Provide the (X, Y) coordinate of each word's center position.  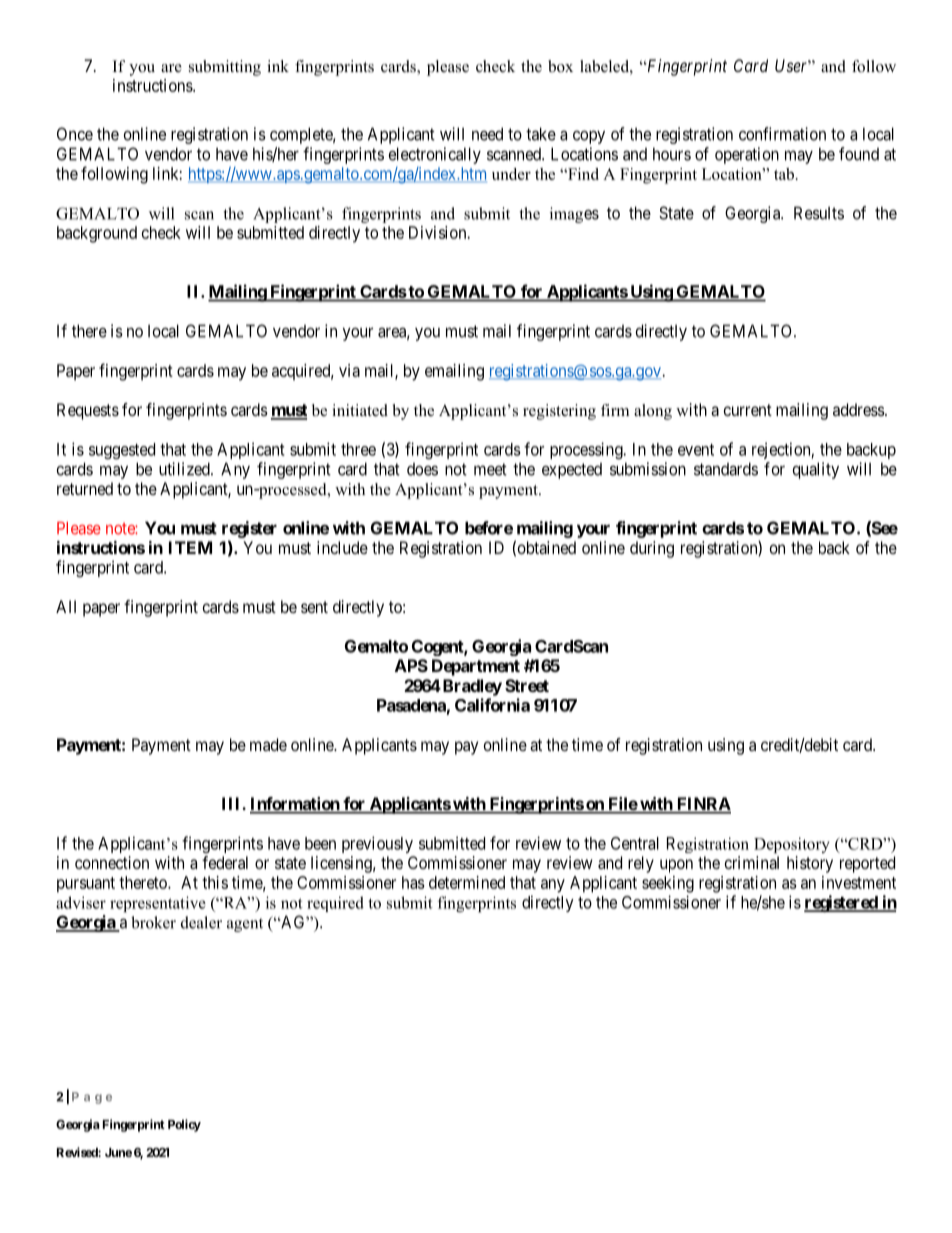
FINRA (702, 805)
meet (490, 469)
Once (75, 134)
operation (747, 155)
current (748, 410)
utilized (185, 469)
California (492, 705)
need (487, 134)
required (335, 904)
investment (859, 882)
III (232, 803)
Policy (184, 1125)
